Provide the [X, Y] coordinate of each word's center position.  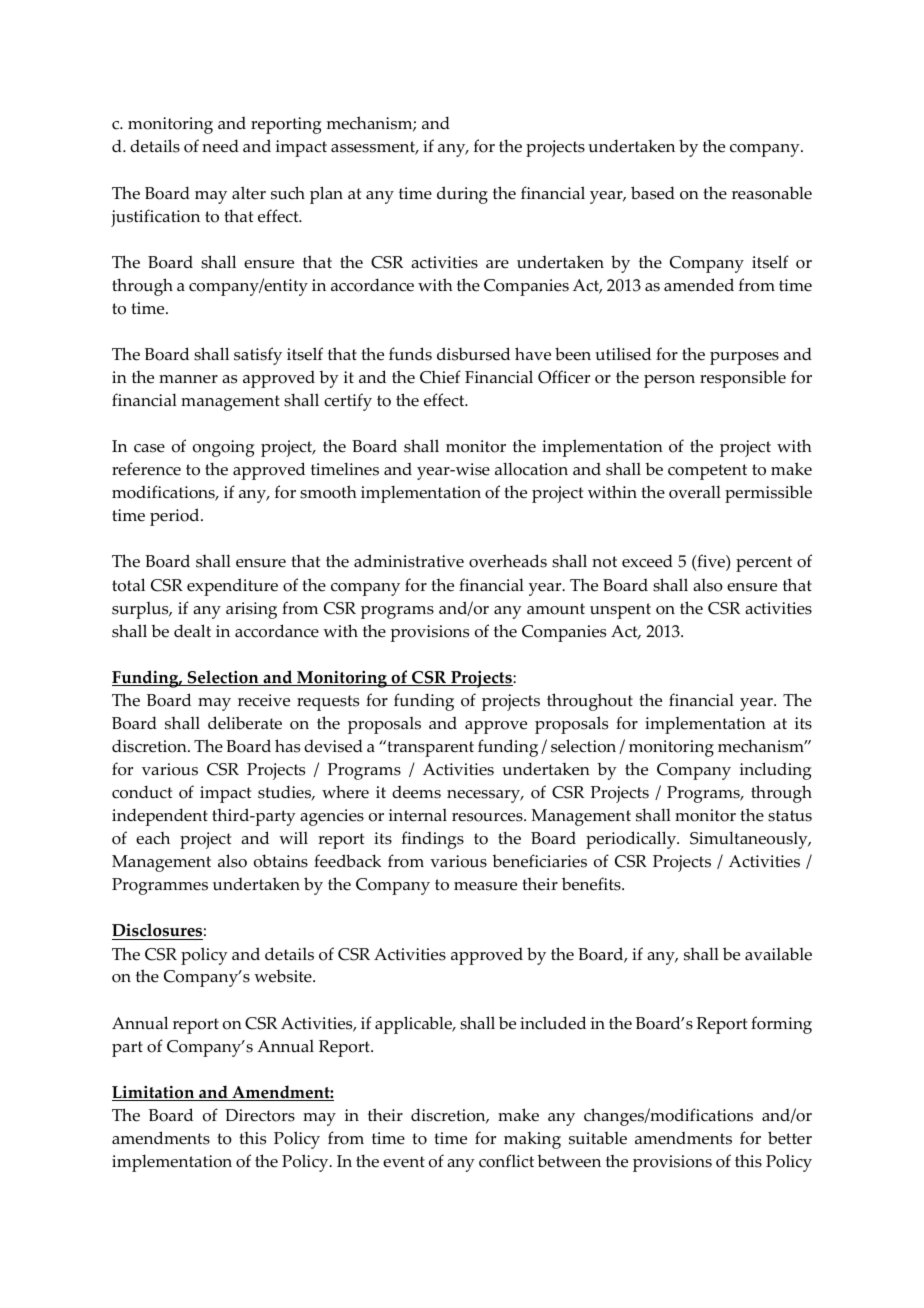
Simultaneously [750, 840]
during [462, 195]
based [653, 193]
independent [160, 817]
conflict [506, 1161]
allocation [531, 469]
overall [695, 492]
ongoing [224, 448]
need [220, 146]
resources [488, 817]
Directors [260, 1115]
